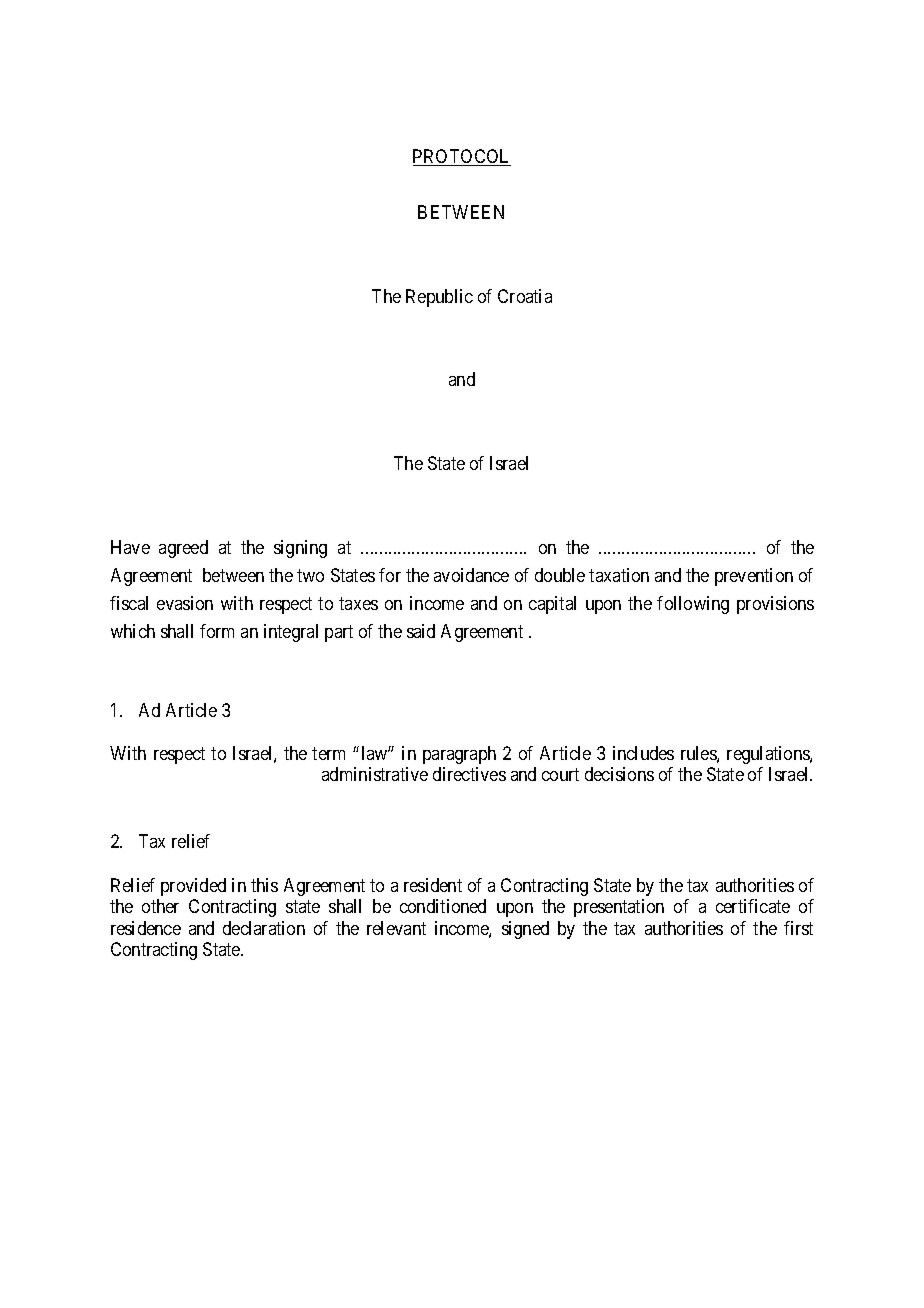 The image size is (924, 1308). Describe the element at coordinates (471, 575) in the page. I see `avoidance` at that location.
